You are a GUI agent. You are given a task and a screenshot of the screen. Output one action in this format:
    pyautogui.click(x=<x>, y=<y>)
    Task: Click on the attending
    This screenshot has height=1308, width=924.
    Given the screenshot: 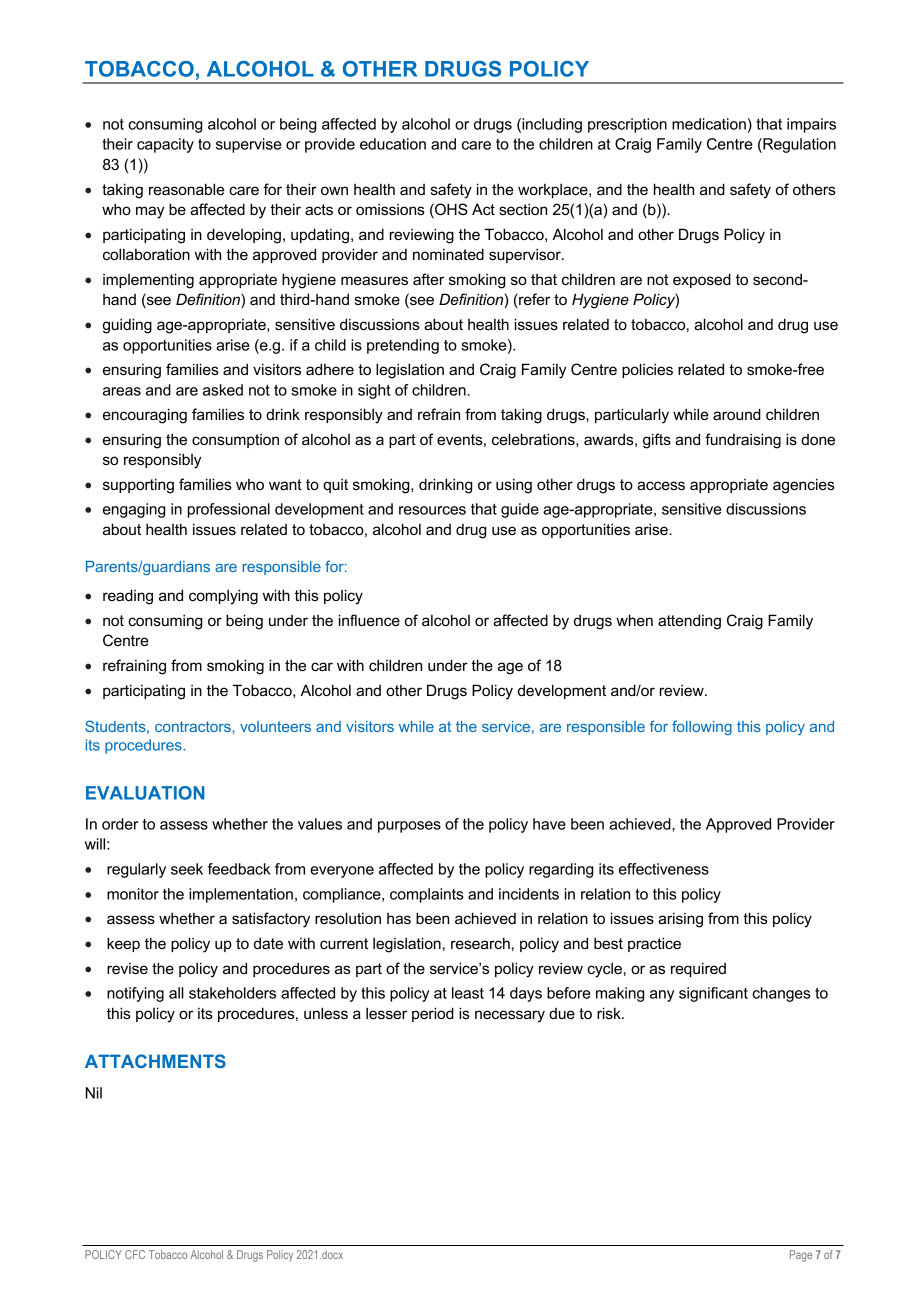 What is the action you would take?
    pyautogui.click(x=689, y=622)
